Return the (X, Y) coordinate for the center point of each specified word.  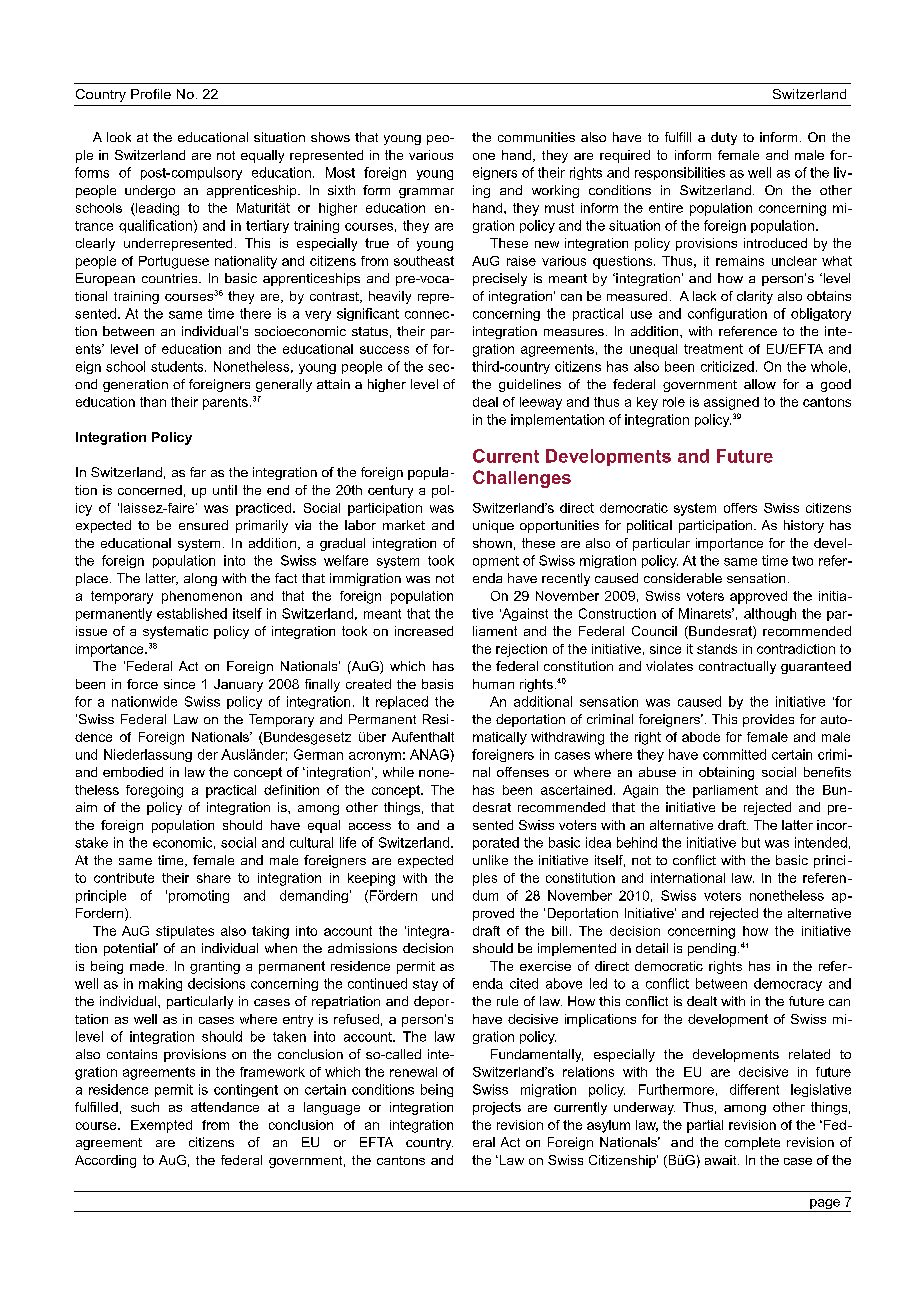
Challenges (522, 479)
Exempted (161, 1126)
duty (724, 138)
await (722, 1160)
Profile (151, 94)
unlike (490, 860)
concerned (150, 490)
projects (497, 1108)
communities (536, 137)
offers (740, 508)
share (214, 878)
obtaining (726, 773)
